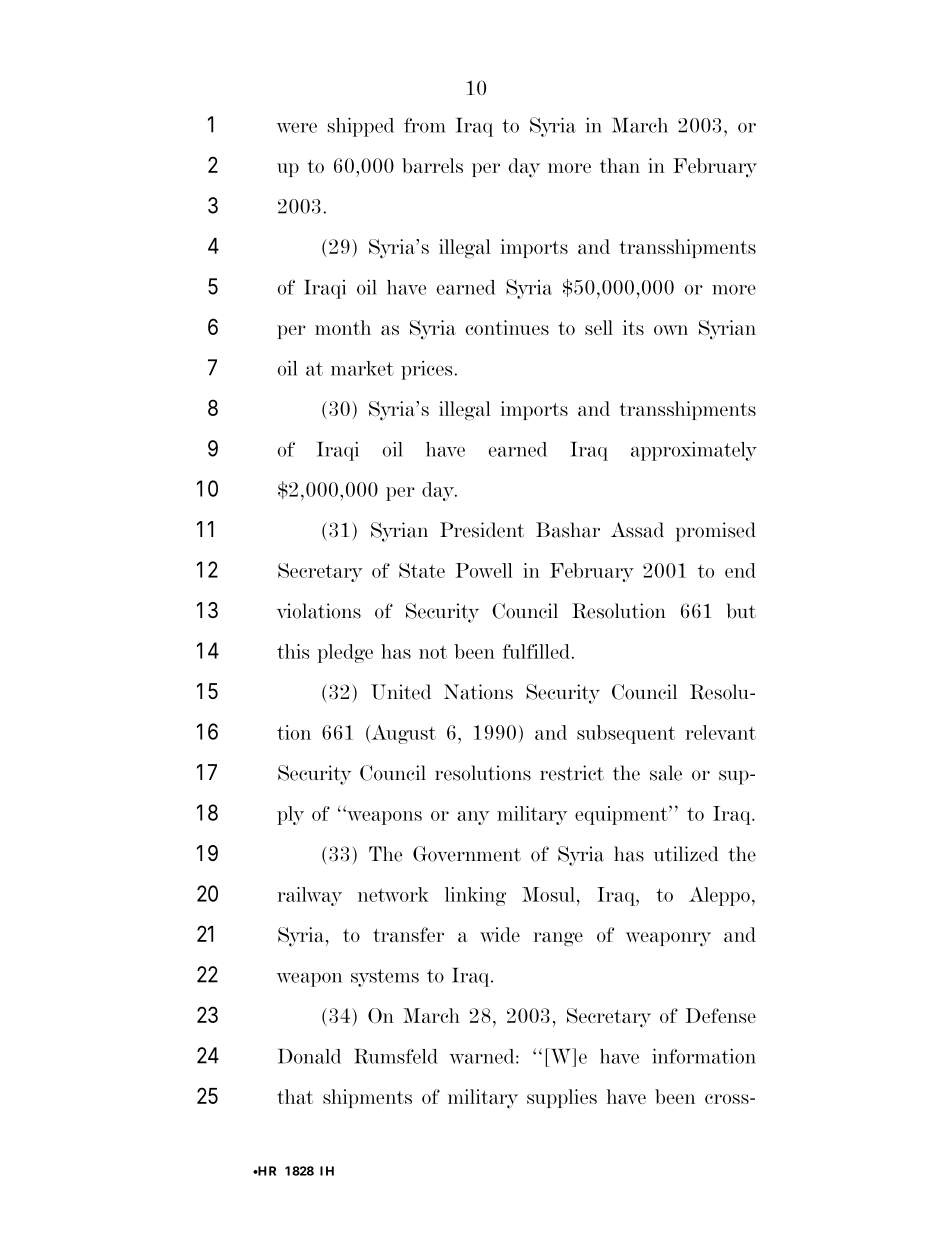 This page has height=1233, width=952. What do you see at coordinates (361, 127) in the page?
I see `shipped` at bounding box center [361, 127].
